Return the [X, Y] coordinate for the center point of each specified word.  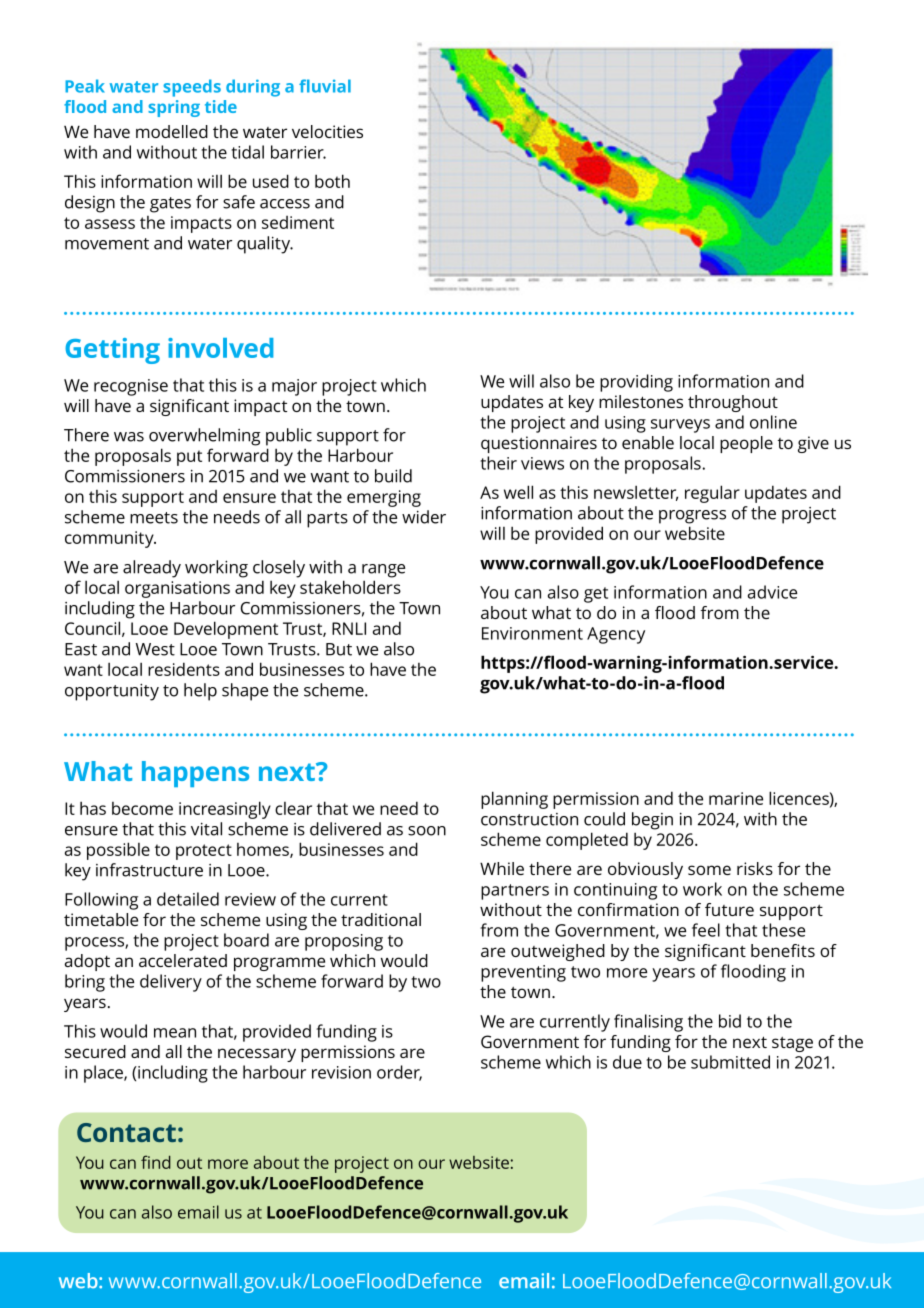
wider [424, 517]
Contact [126, 1132]
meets [154, 518]
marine [736, 798]
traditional [381, 919]
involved [220, 348]
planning [514, 800]
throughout [733, 403]
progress [692, 517]
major [294, 387]
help [200, 692]
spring [174, 108]
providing [636, 383]
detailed [188, 899]
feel [706, 930]
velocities [327, 131]
